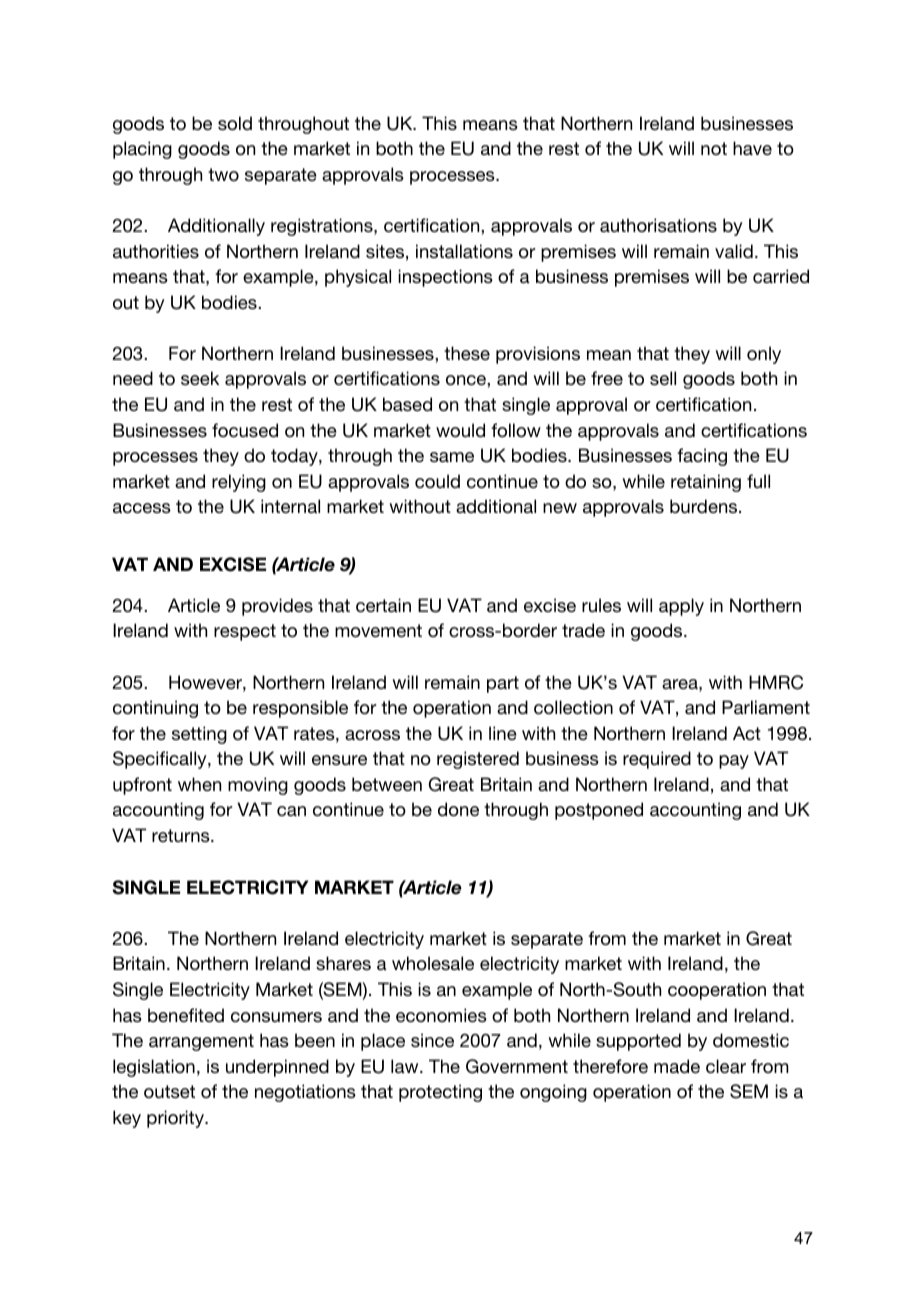 The image size is (924, 1308). What do you see at coordinates (458, 809) in the image?
I see `done` at bounding box center [458, 809].
